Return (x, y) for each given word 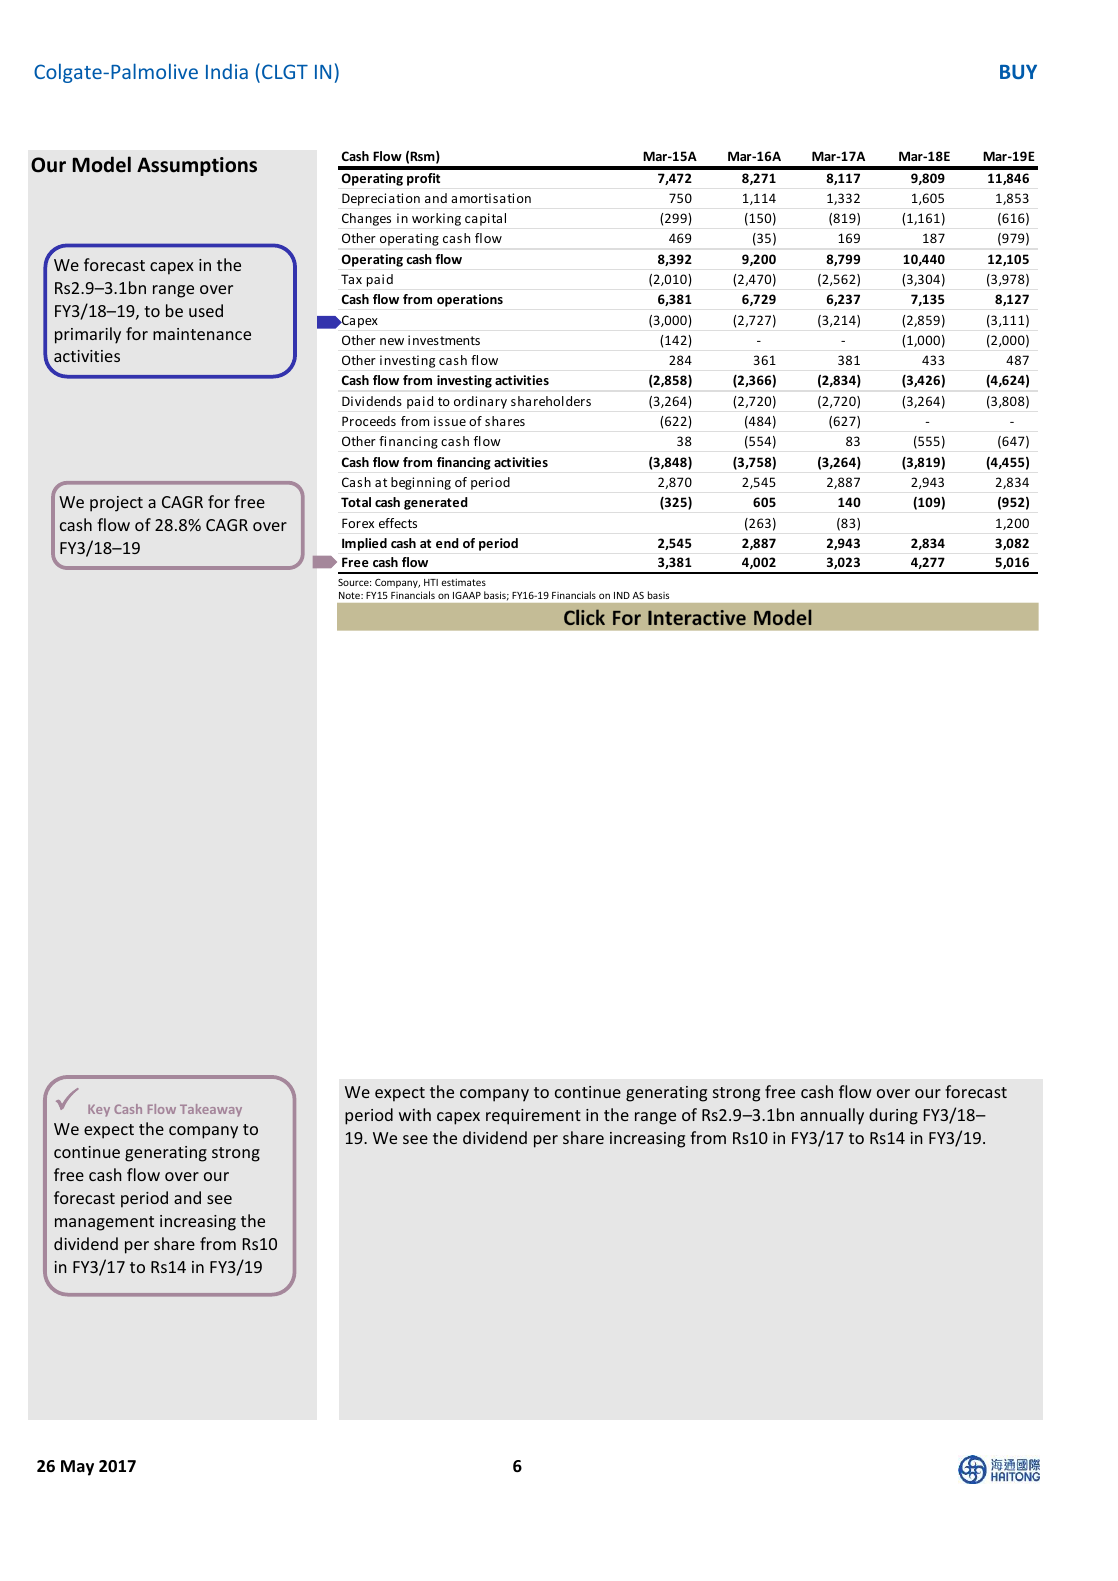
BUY (1018, 71)
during (893, 1116)
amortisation (491, 198)
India (227, 71)
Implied (364, 544)
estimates (463, 582)
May (77, 1468)
